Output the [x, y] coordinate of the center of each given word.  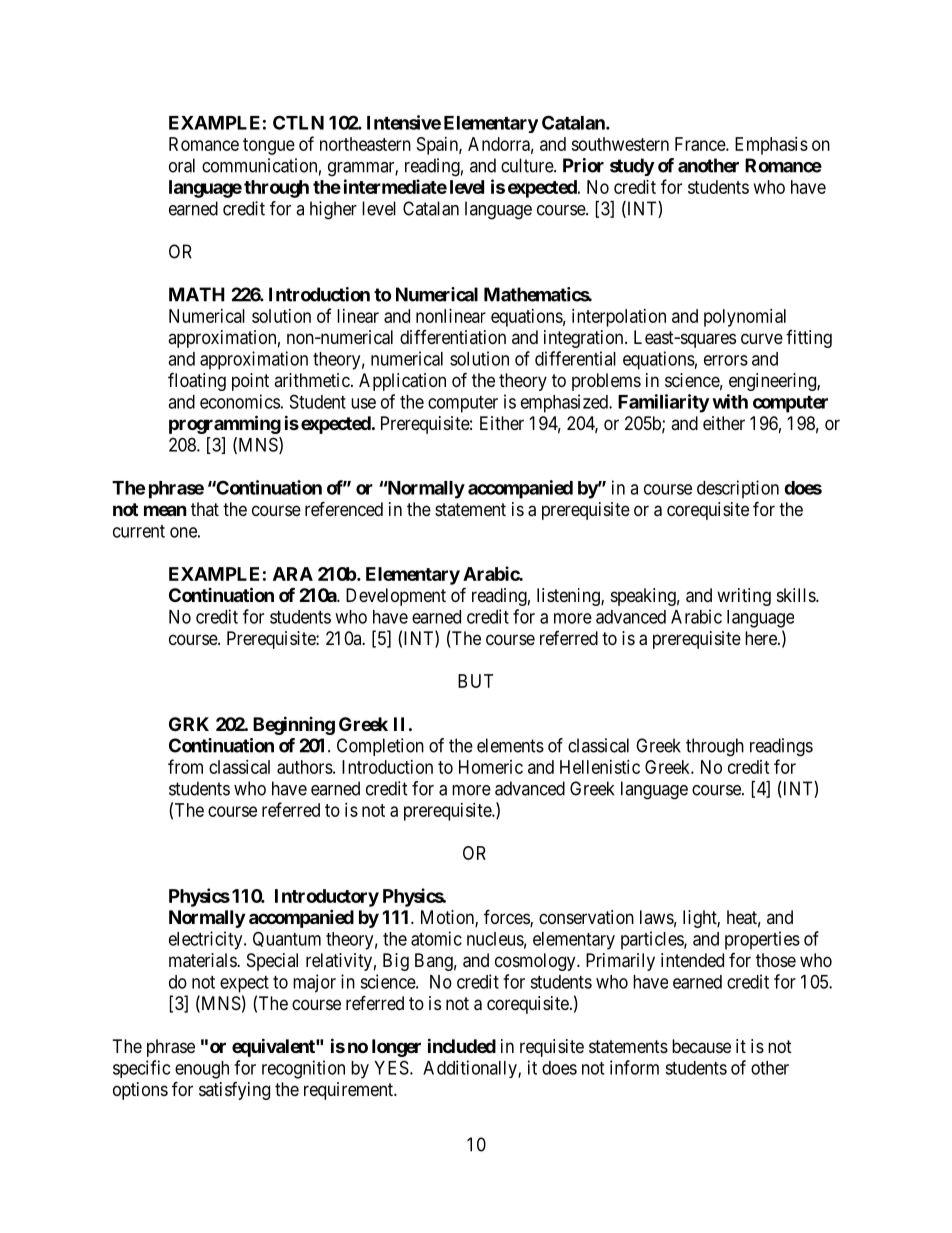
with [730, 401]
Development [396, 597]
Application [402, 382]
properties [762, 940]
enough [202, 1070]
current [139, 531]
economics [240, 401]
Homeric [491, 767]
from [185, 766]
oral [182, 165]
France [701, 144]
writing [744, 597]
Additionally [471, 1069]
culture [528, 165]
